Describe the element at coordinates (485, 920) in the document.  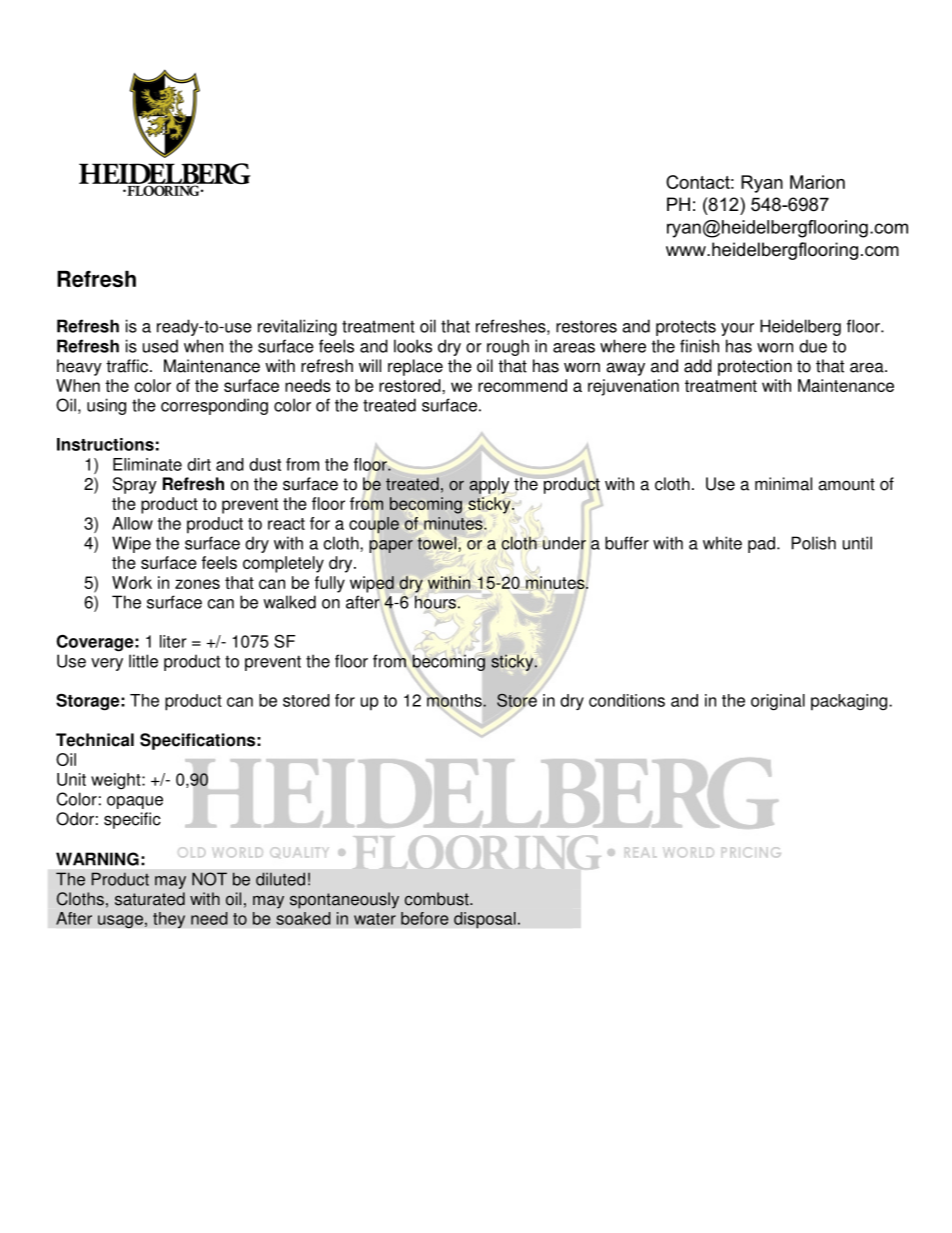
I see `disposal` at that location.
